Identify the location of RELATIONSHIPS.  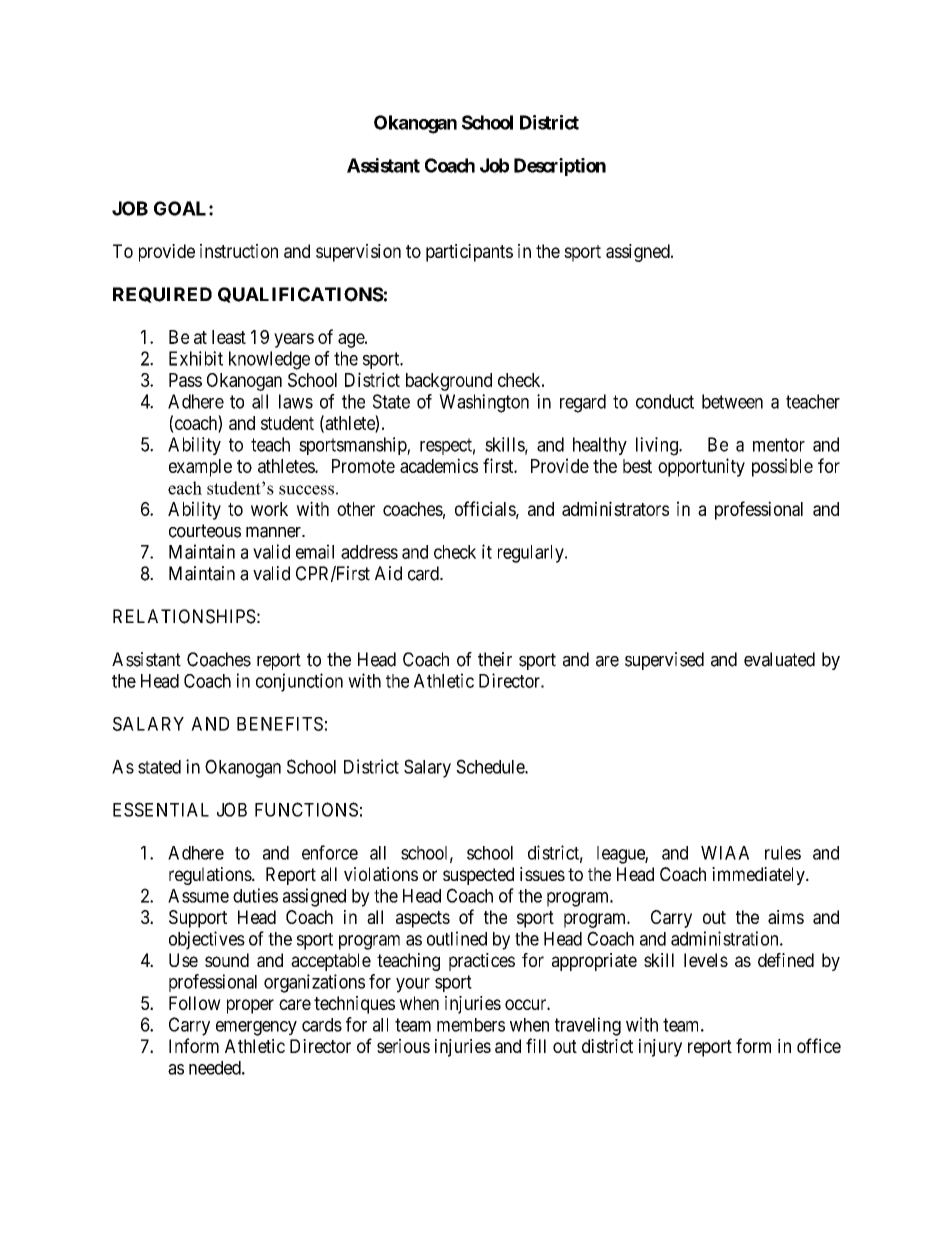
(184, 616).
